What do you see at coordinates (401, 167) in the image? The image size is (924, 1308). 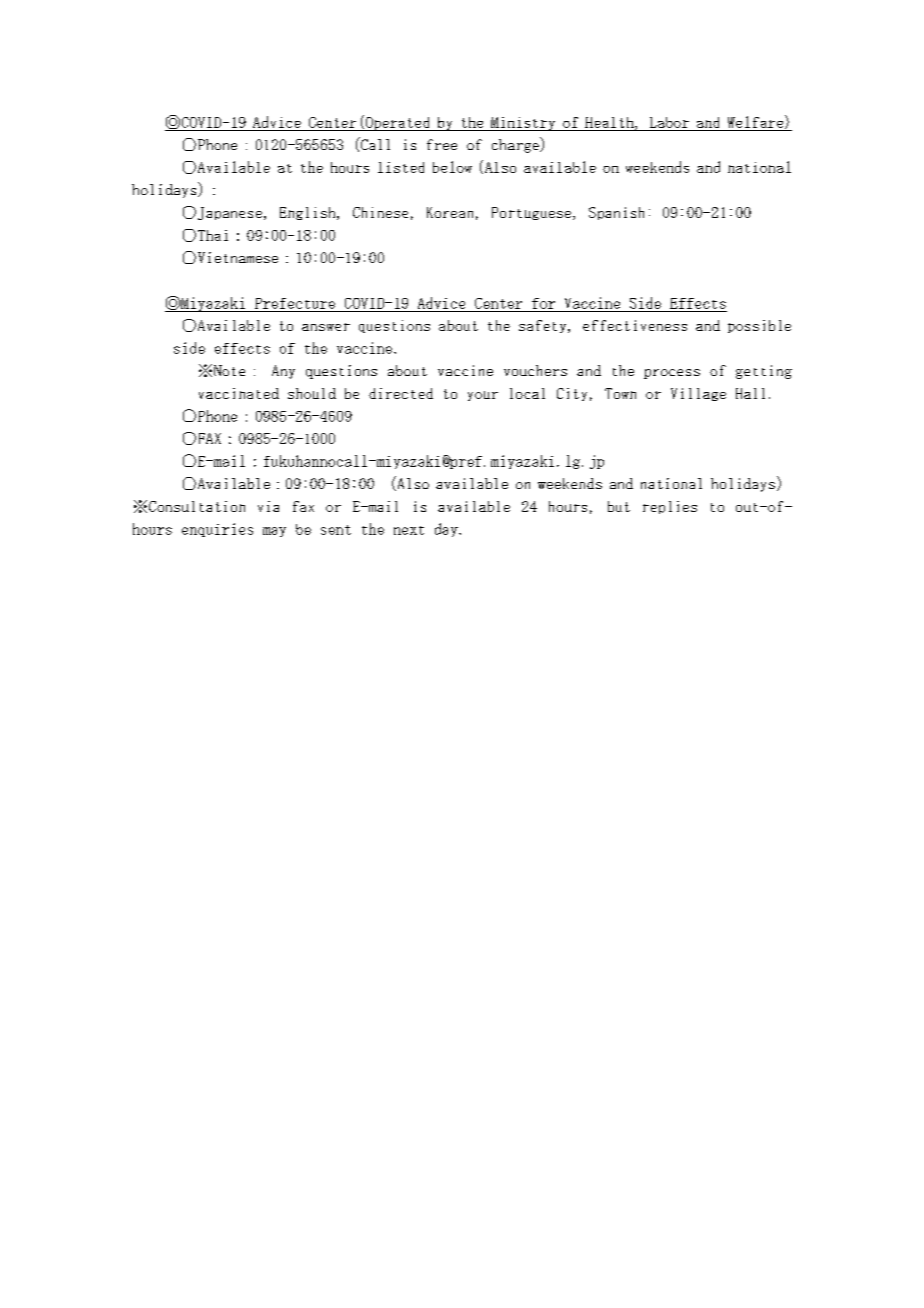 I see `listed` at bounding box center [401, 167].
